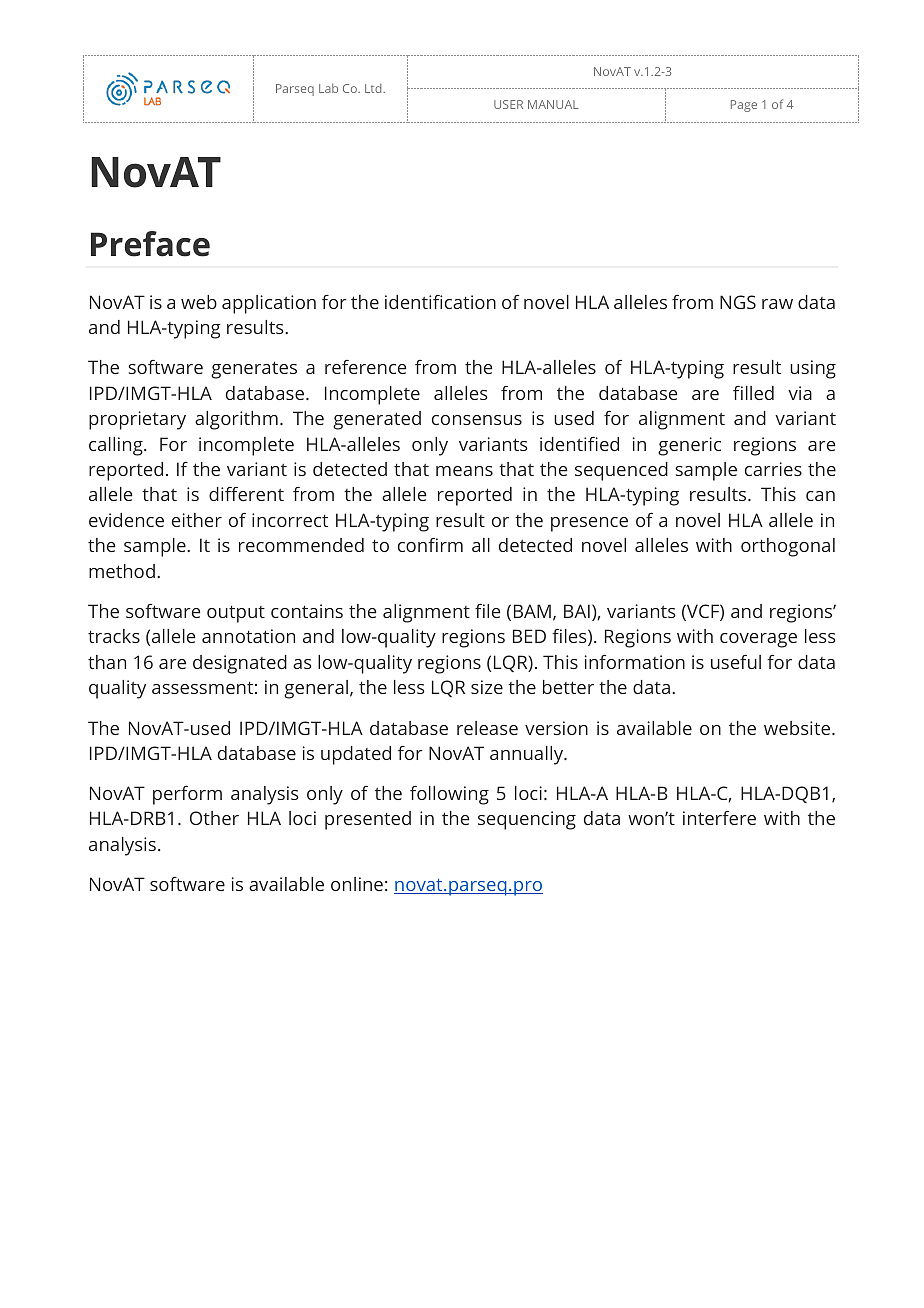  Describe the element at coordinates (738, 302) in the image. I see `NGS` at that location.
